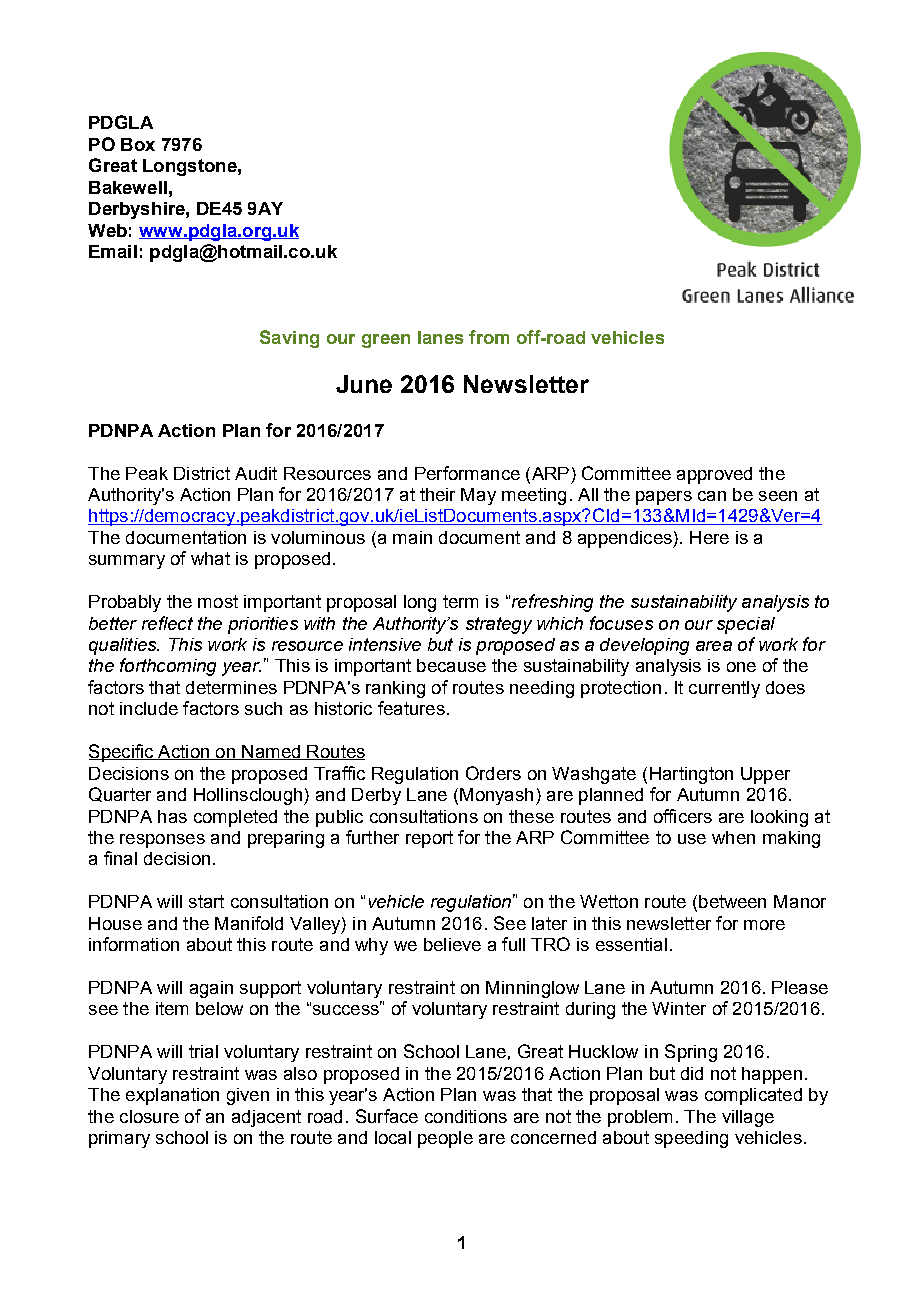  What do you see at coordinates (466, 1116) in the document?
I see `conditions` at bounding box center [466, 1116].
